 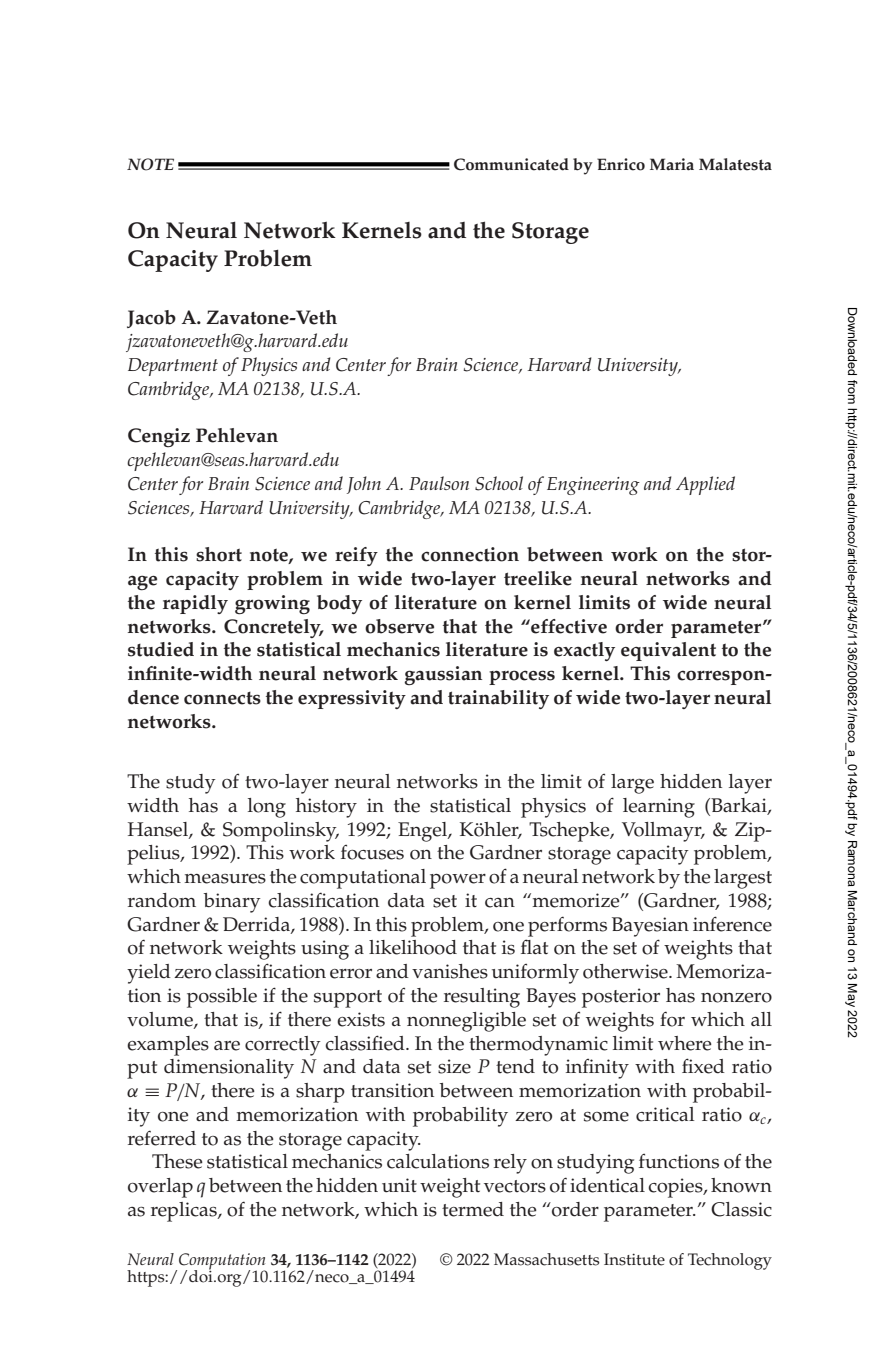 What do you see at coordinates (161, 649) in the screenshot?
I see `studied` at bounding box center [161, 649].
